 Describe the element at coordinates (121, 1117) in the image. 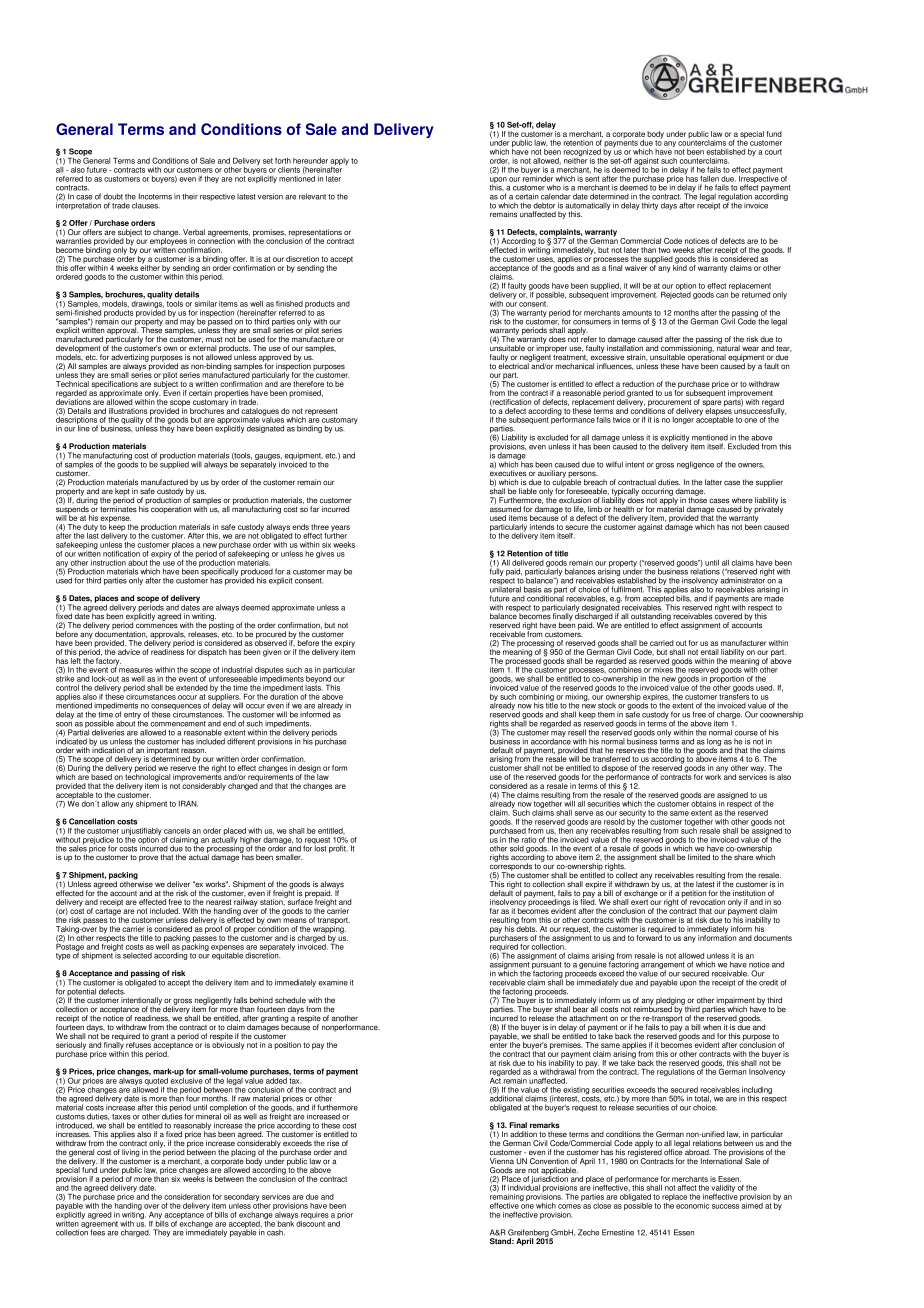

I see `taxes` at that location.
